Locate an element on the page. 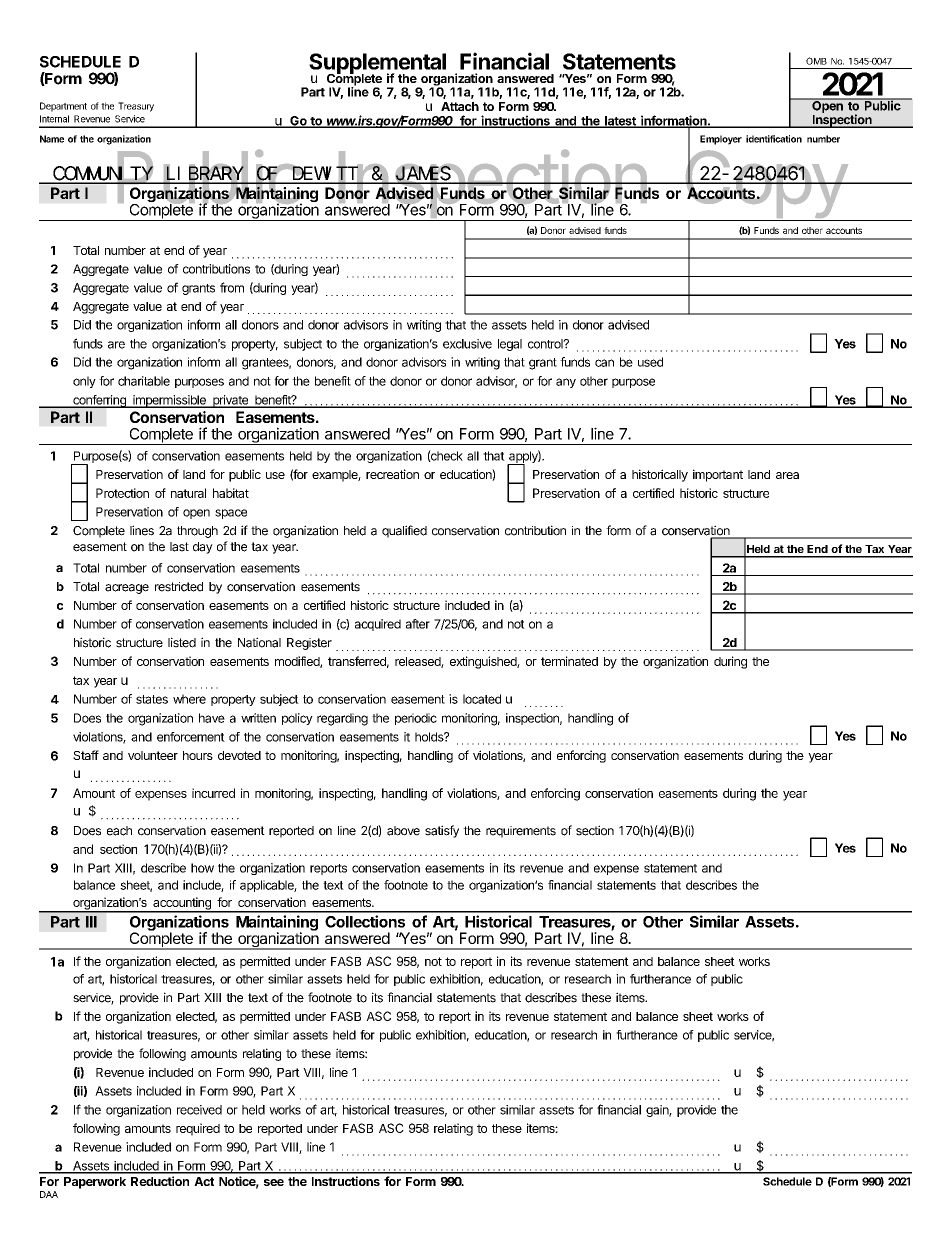  Employer is located at coordinates (721, 140).
